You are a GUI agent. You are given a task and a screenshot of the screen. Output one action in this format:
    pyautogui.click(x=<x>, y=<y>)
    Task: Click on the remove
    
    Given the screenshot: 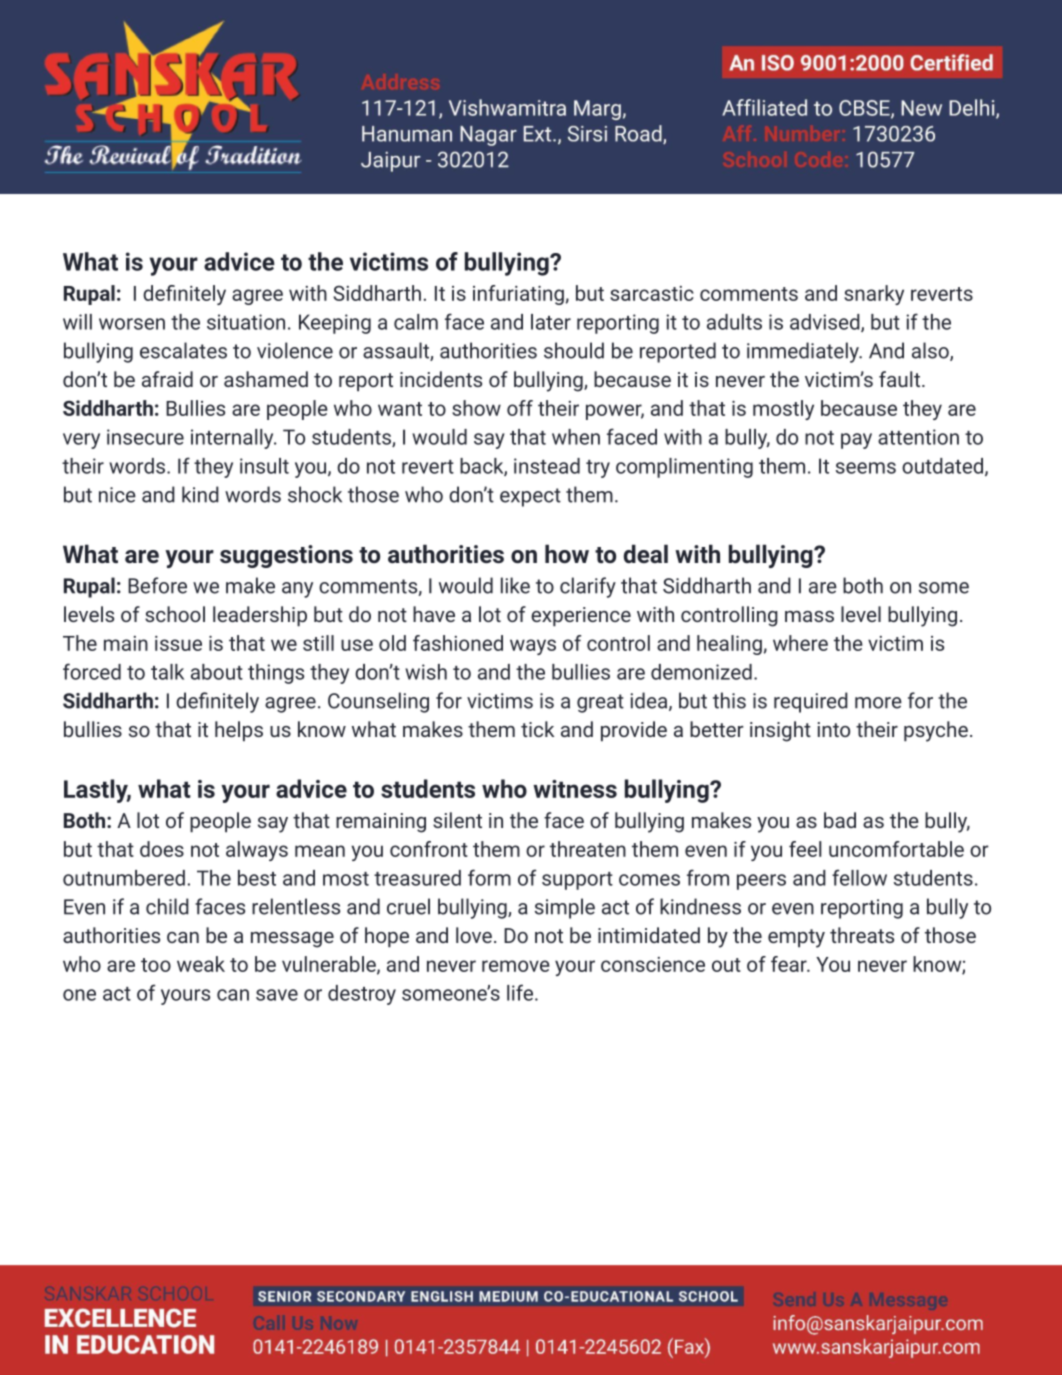 What is the action you would take?
    pyautogui.click(x=516, y=966)
